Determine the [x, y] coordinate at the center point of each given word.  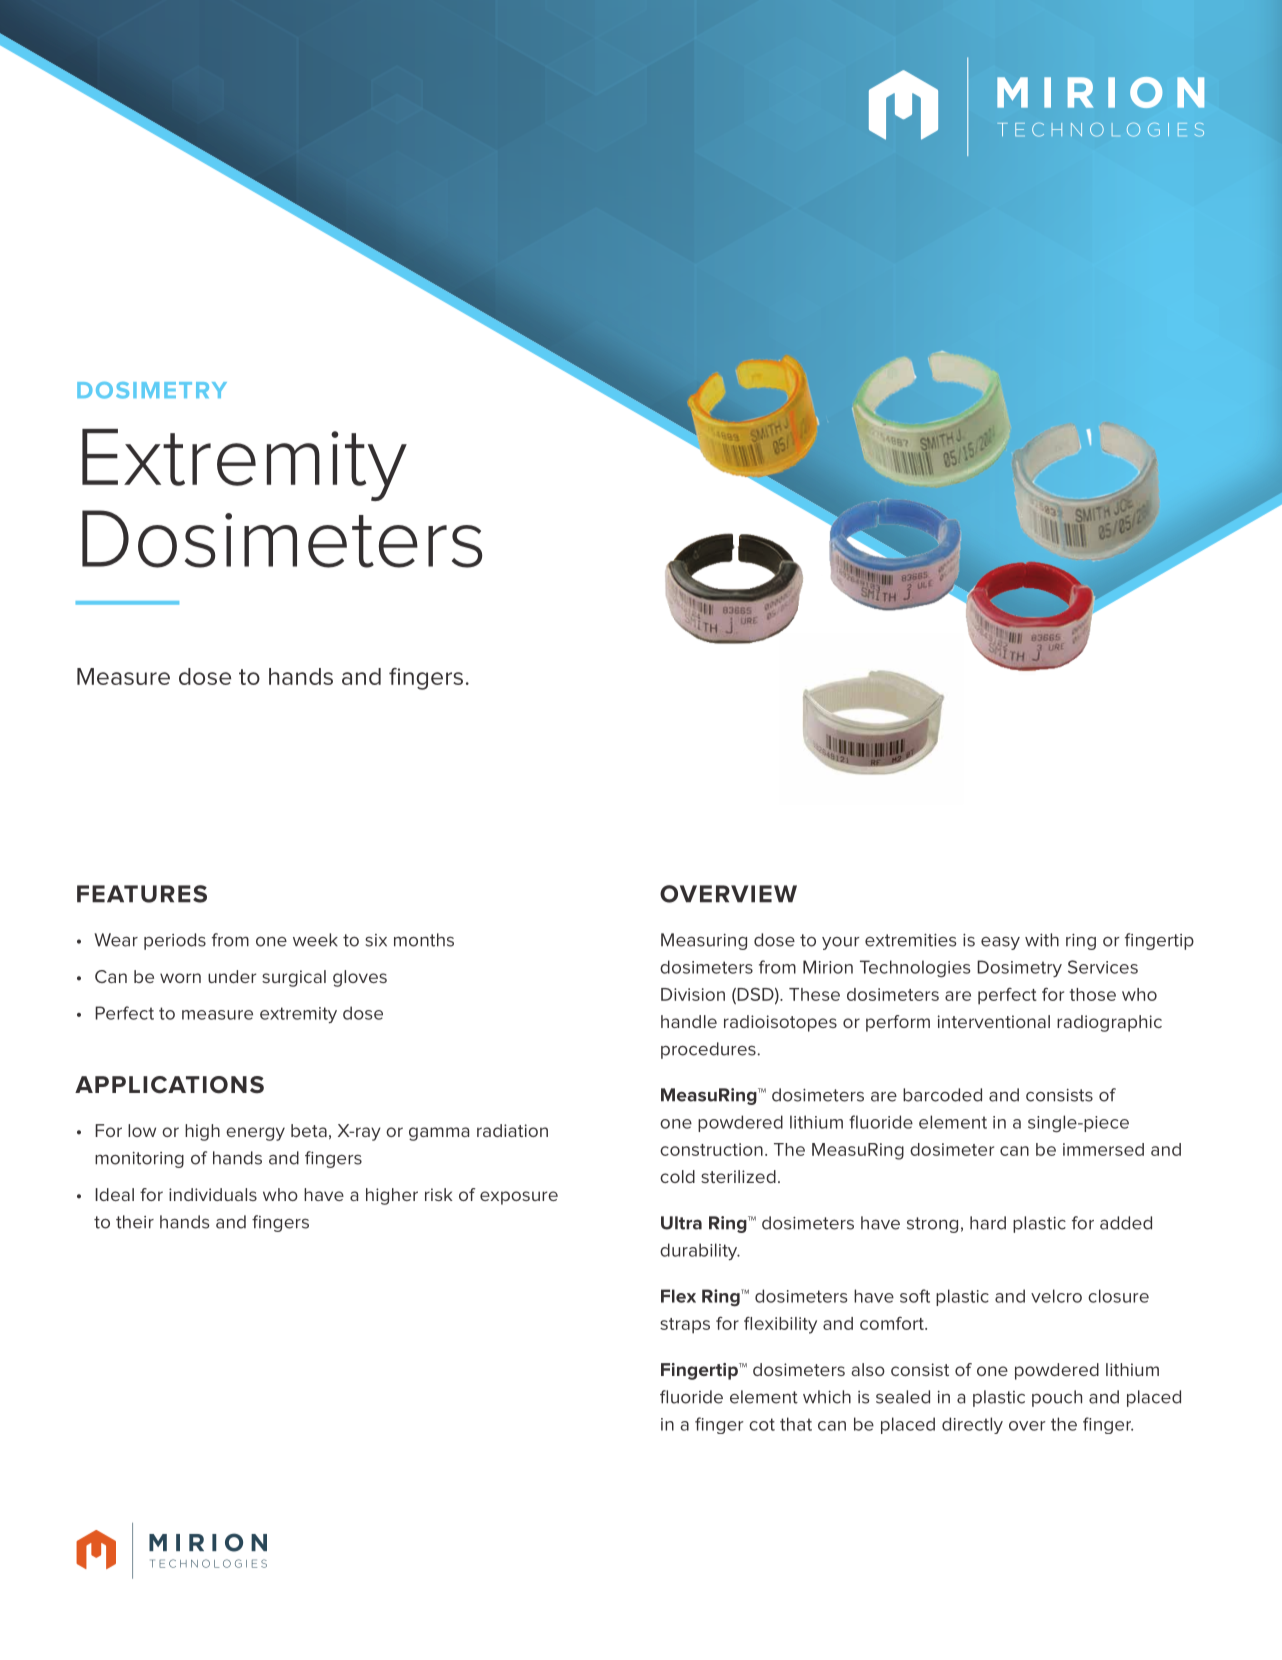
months [424, 940]
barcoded [942, 1095]
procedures [708, 1050]
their [135, 1222]
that [796, 1424]
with [1042, 940]
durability [700, 1252]
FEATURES [142, 894]
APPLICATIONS [169, 1085]
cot [762, 1424]
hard [988, 1223]
